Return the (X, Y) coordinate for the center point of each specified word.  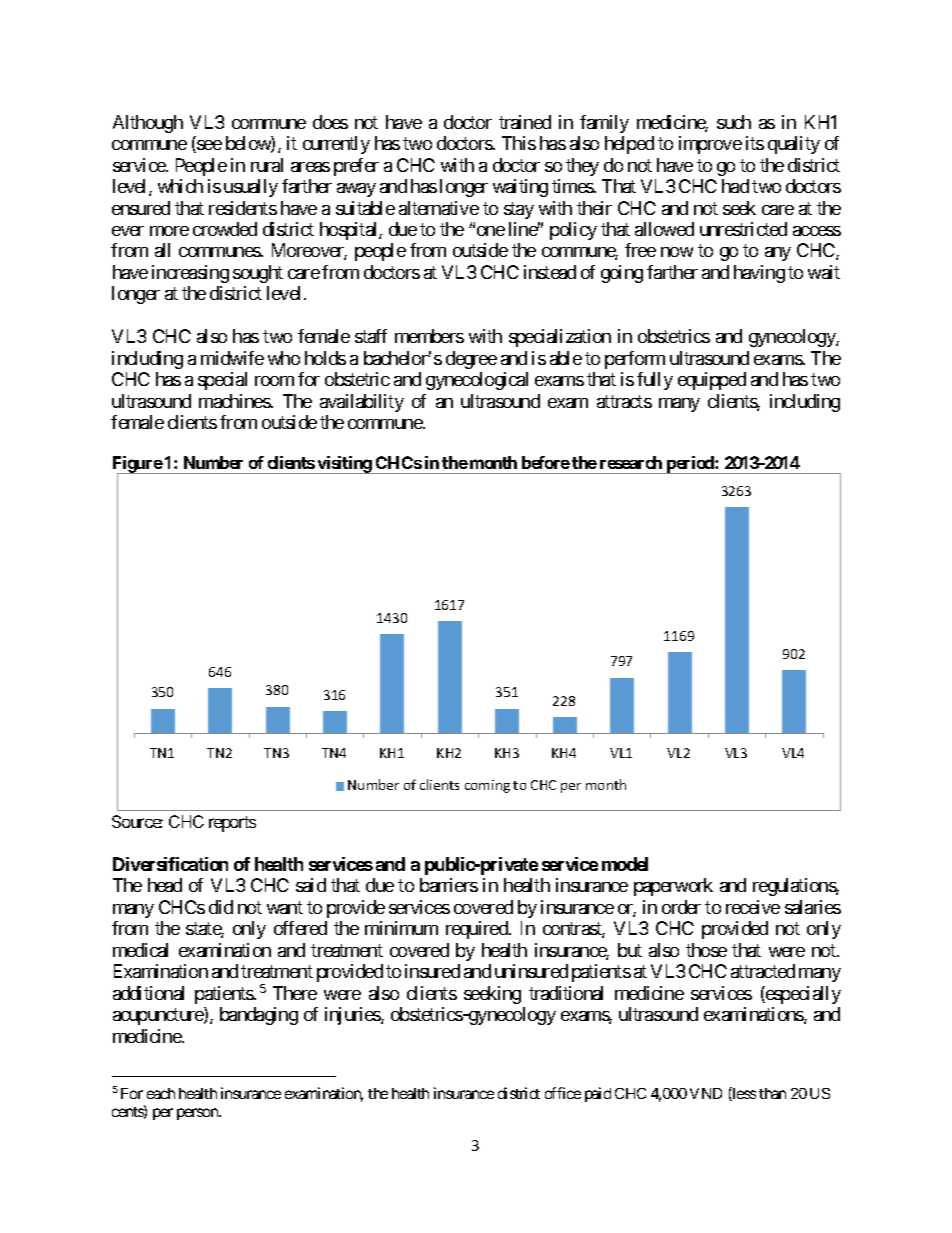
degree (471, 360)
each (161, 1093)
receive (753, 907)
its (755, 143)
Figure (138, 466)
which (180, 186)
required (478, 930)
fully (655, 381)
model (625, 864)
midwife (232, 358)
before (546, 462)
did (221, 907)
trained (525, 122)
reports (232, 824)
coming (487, 786)
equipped (712, 381)
